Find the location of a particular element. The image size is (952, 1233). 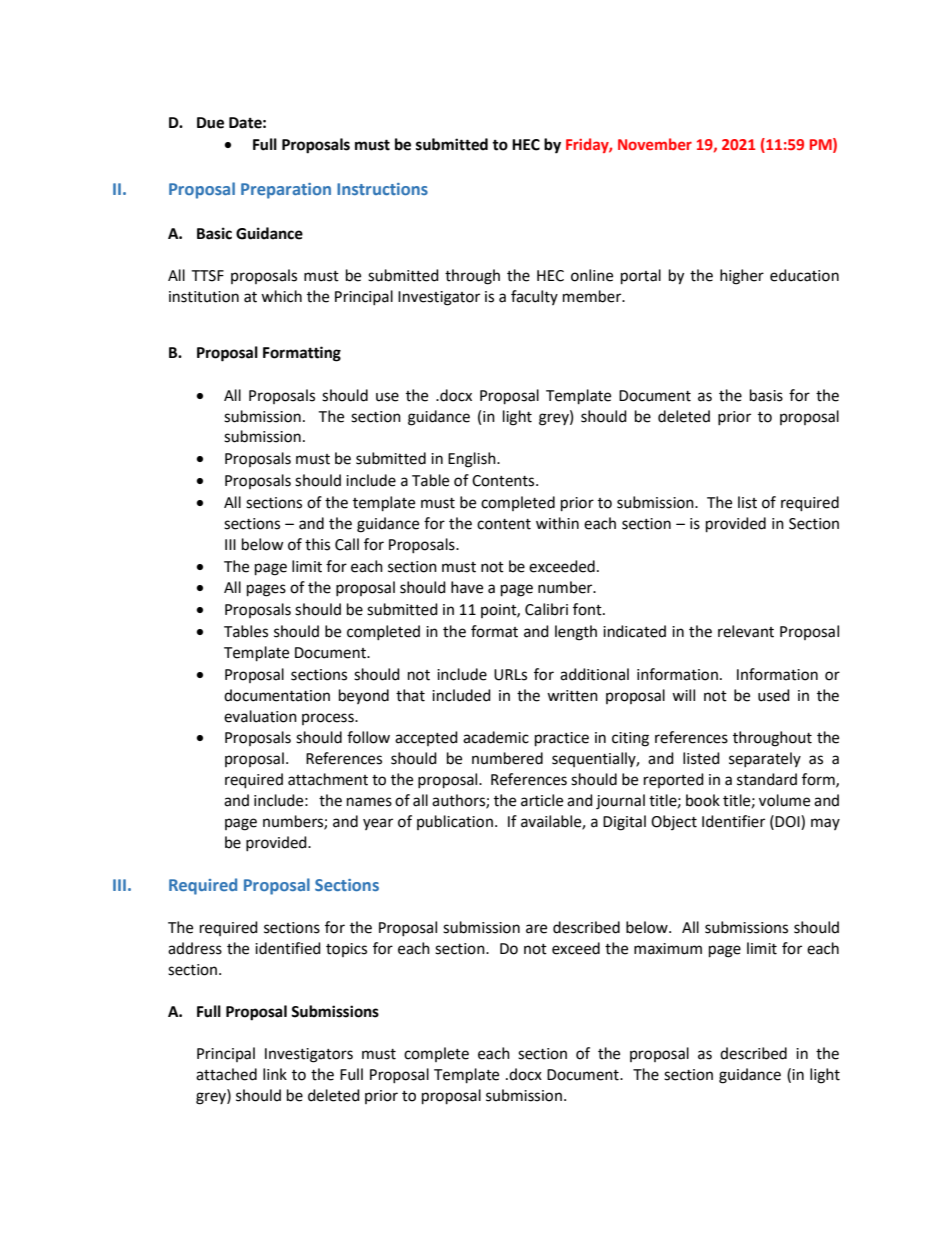

relevant is located at coordinates (746, 631).
